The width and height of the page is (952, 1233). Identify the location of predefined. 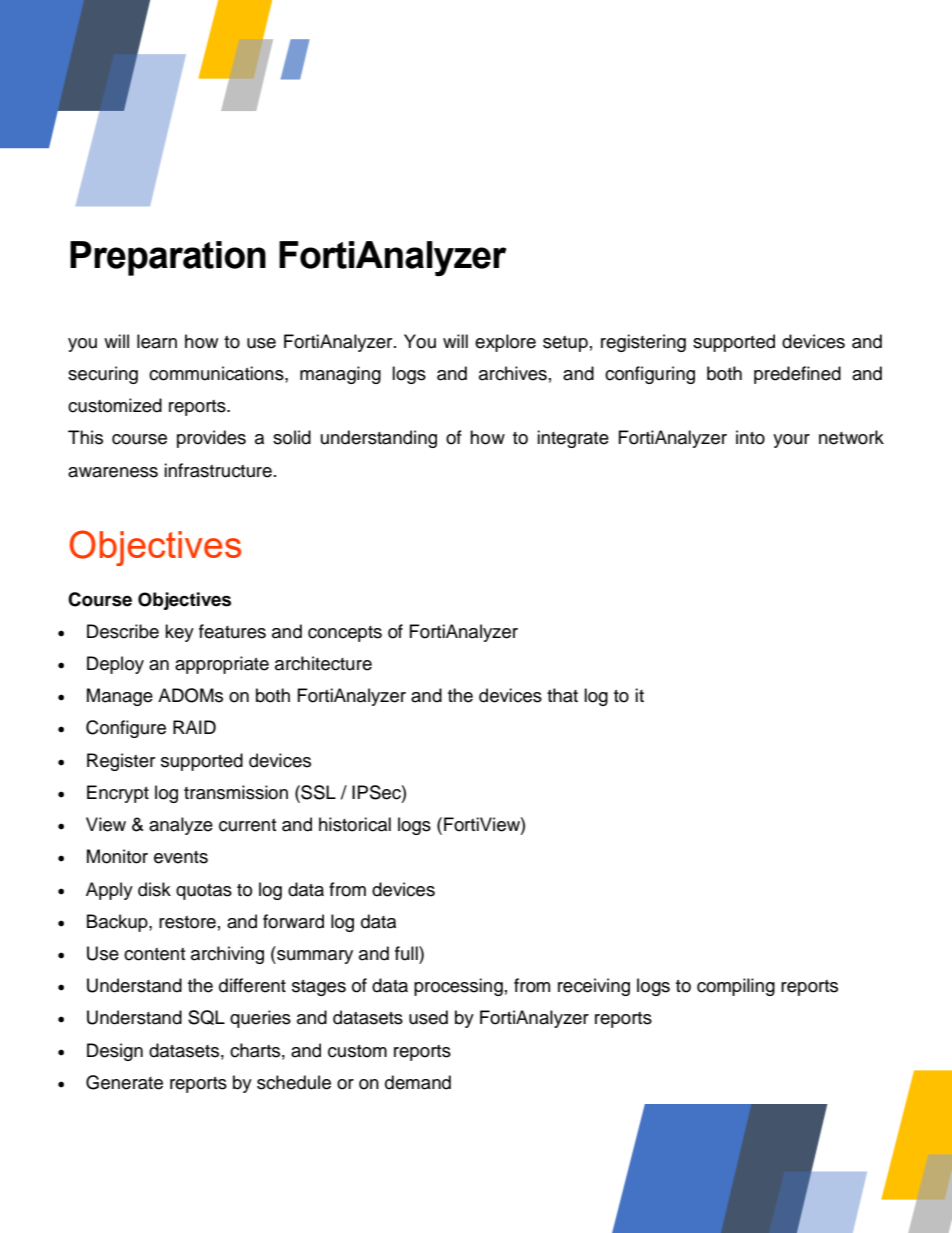
(797, 375).
